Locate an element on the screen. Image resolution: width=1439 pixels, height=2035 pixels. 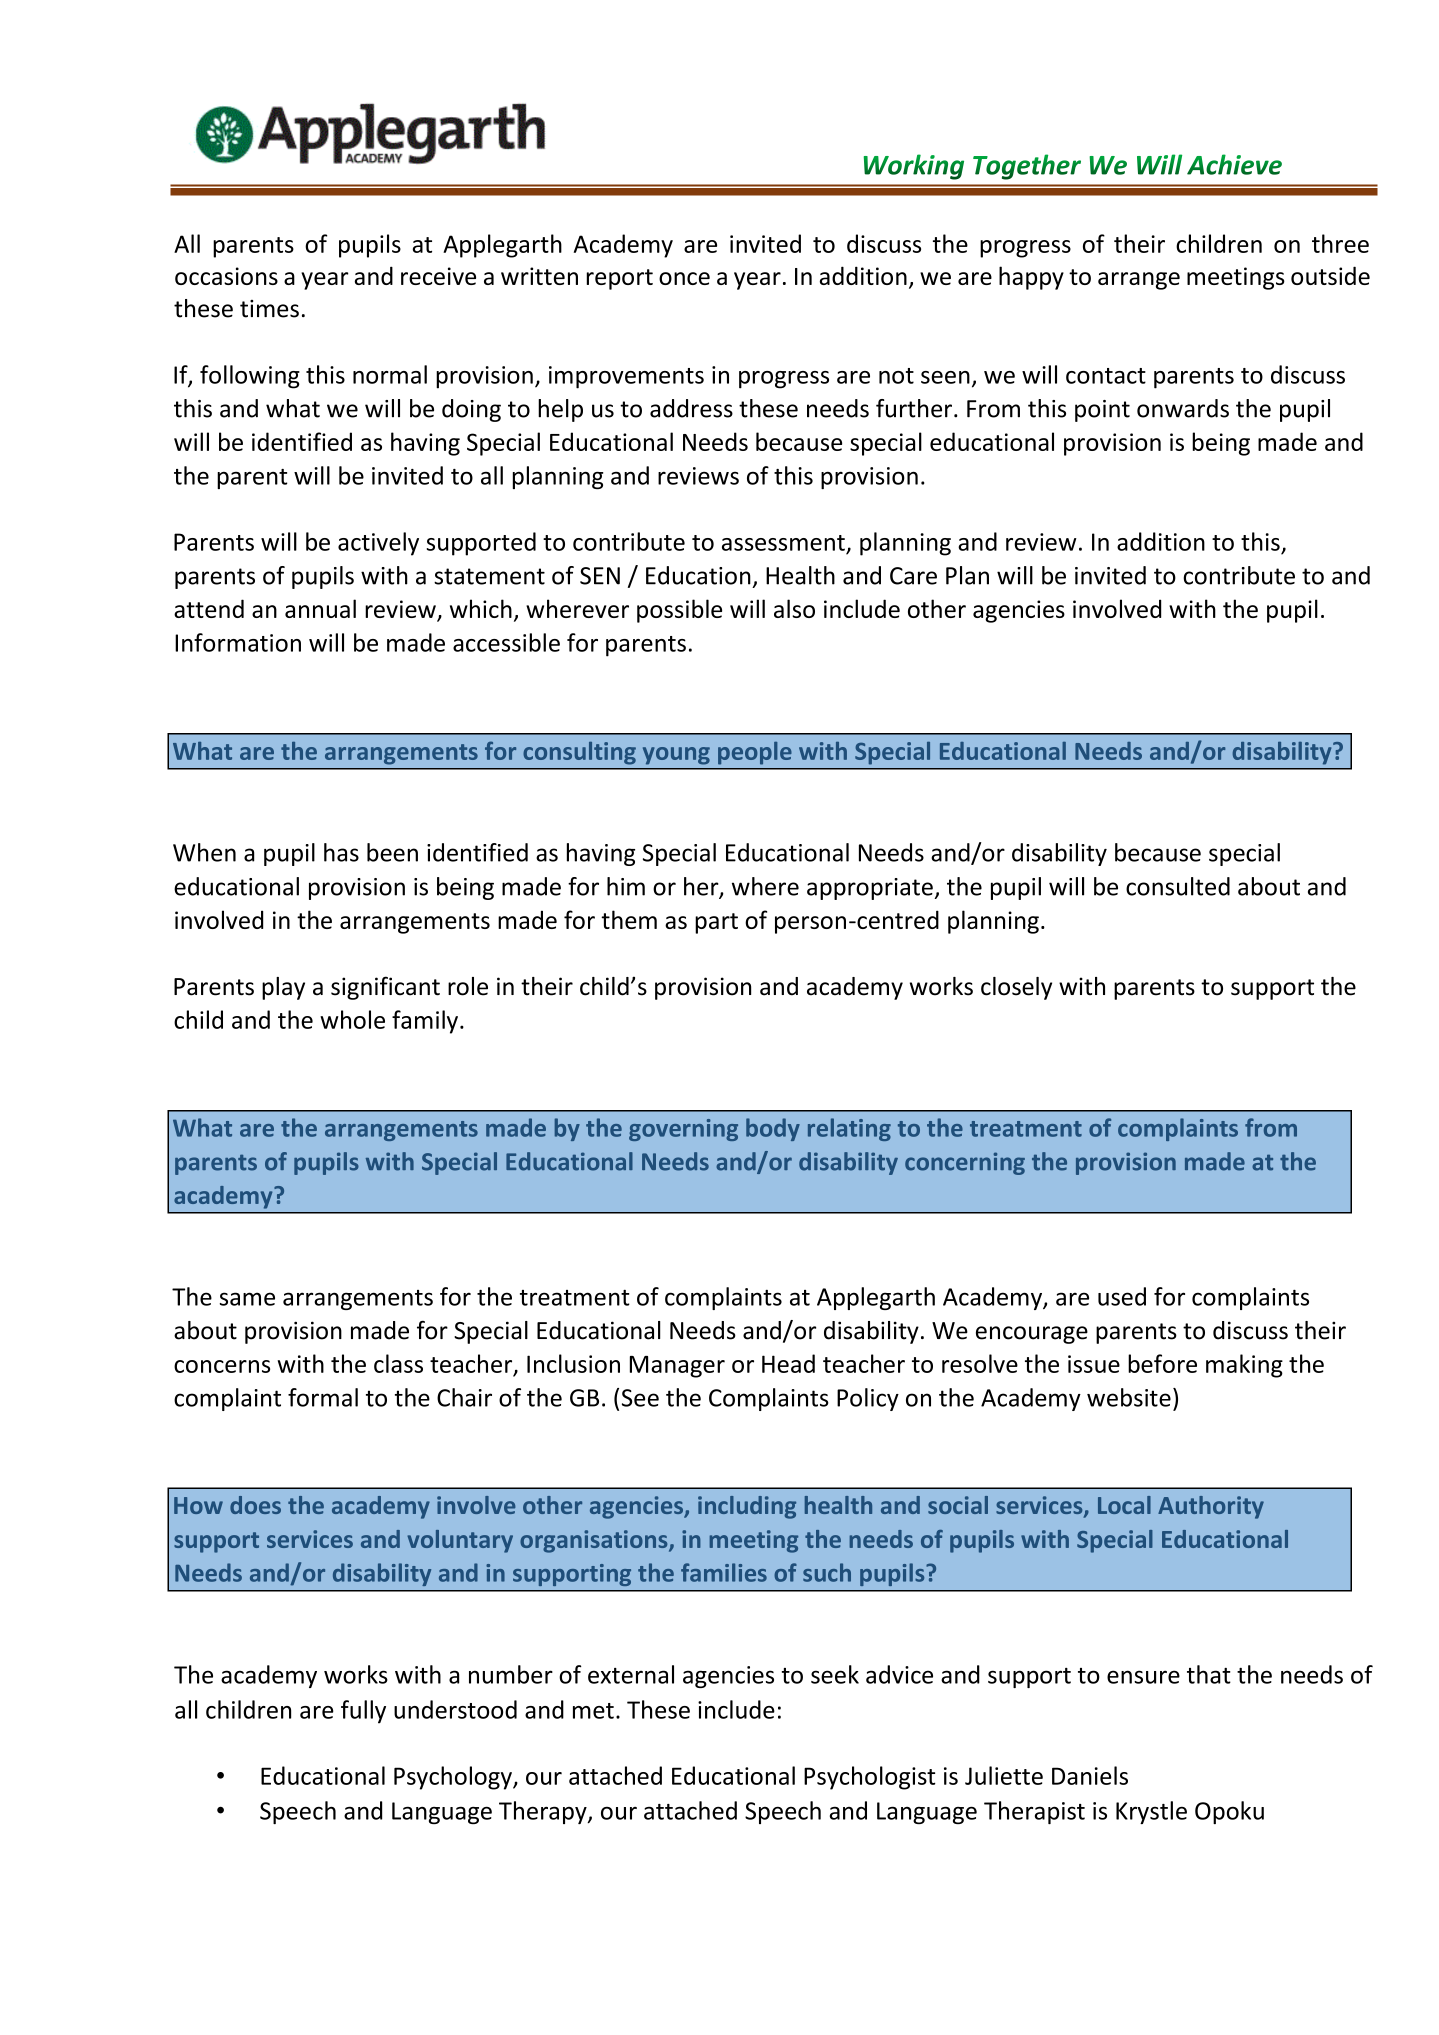
report is located at coordinates (619, 279).
